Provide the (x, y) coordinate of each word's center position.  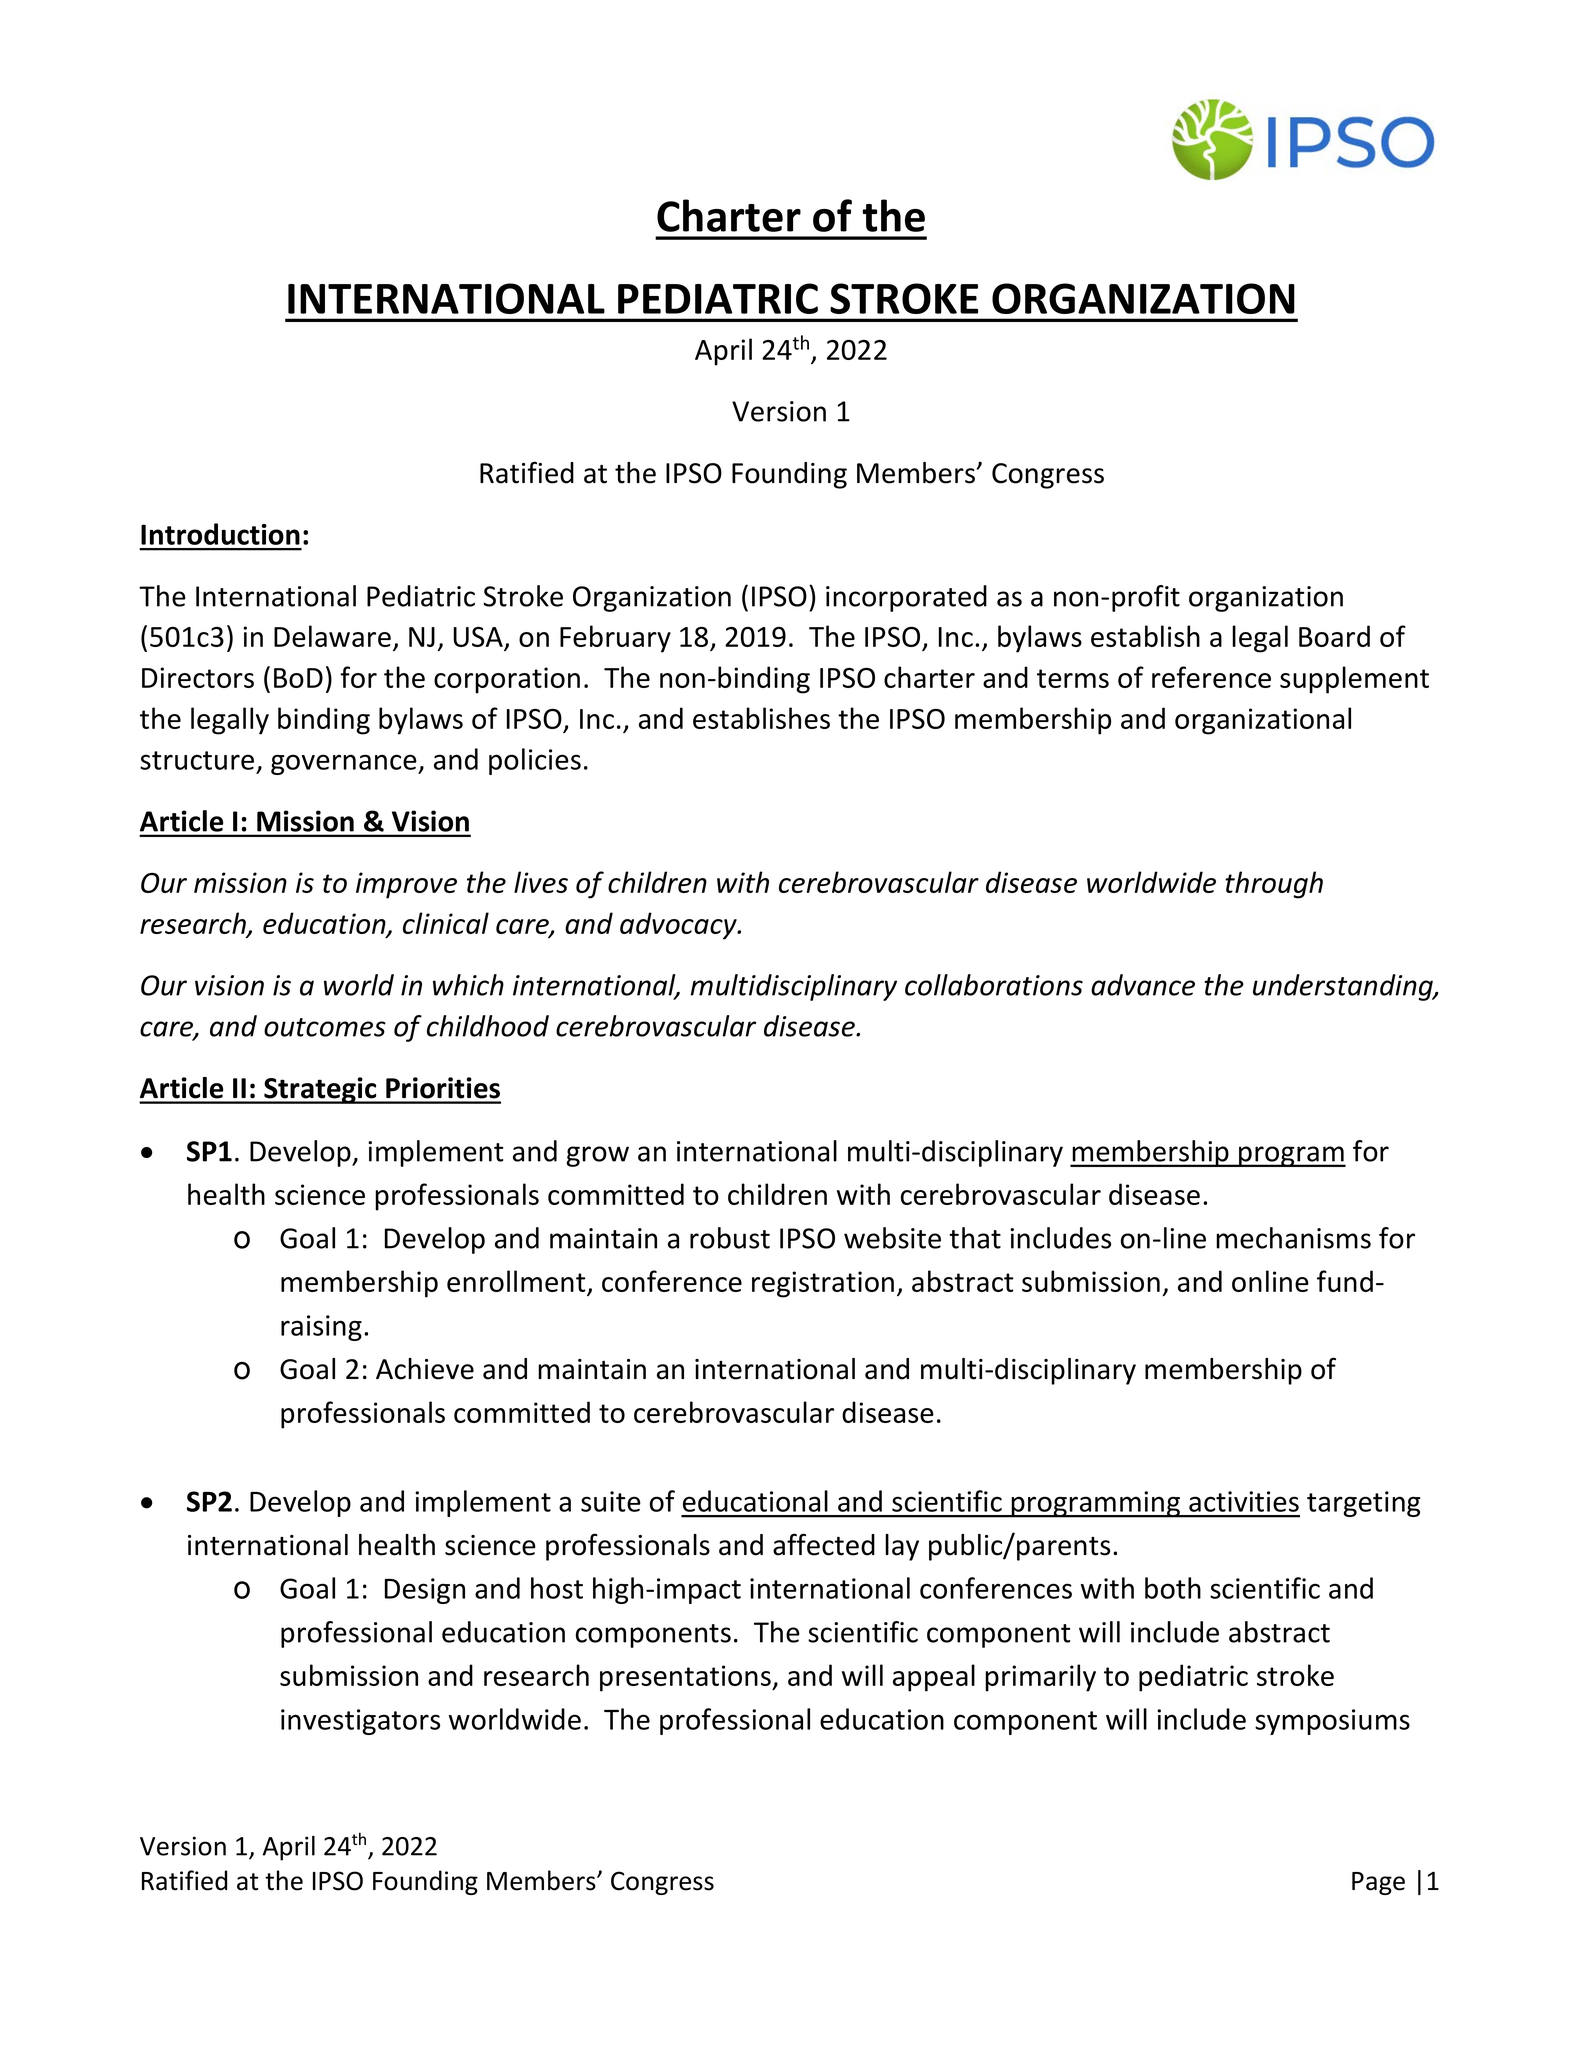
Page (1378, 1883)
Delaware (332, 636)
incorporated (906, 598)
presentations (686, 1678)
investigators (360, 1722)
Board (1334, 636)
